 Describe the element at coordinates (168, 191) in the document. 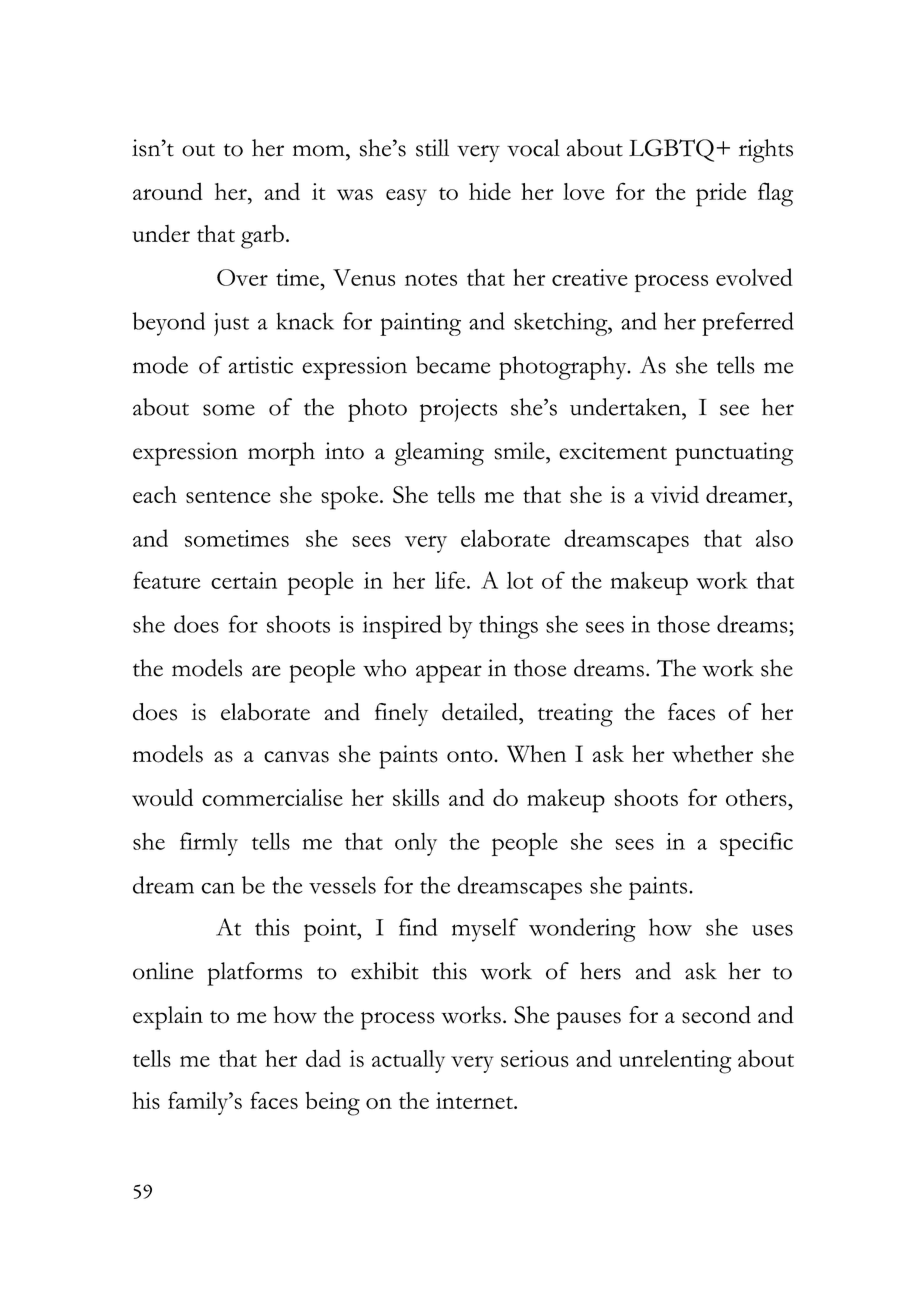

I see `around` at that location.
